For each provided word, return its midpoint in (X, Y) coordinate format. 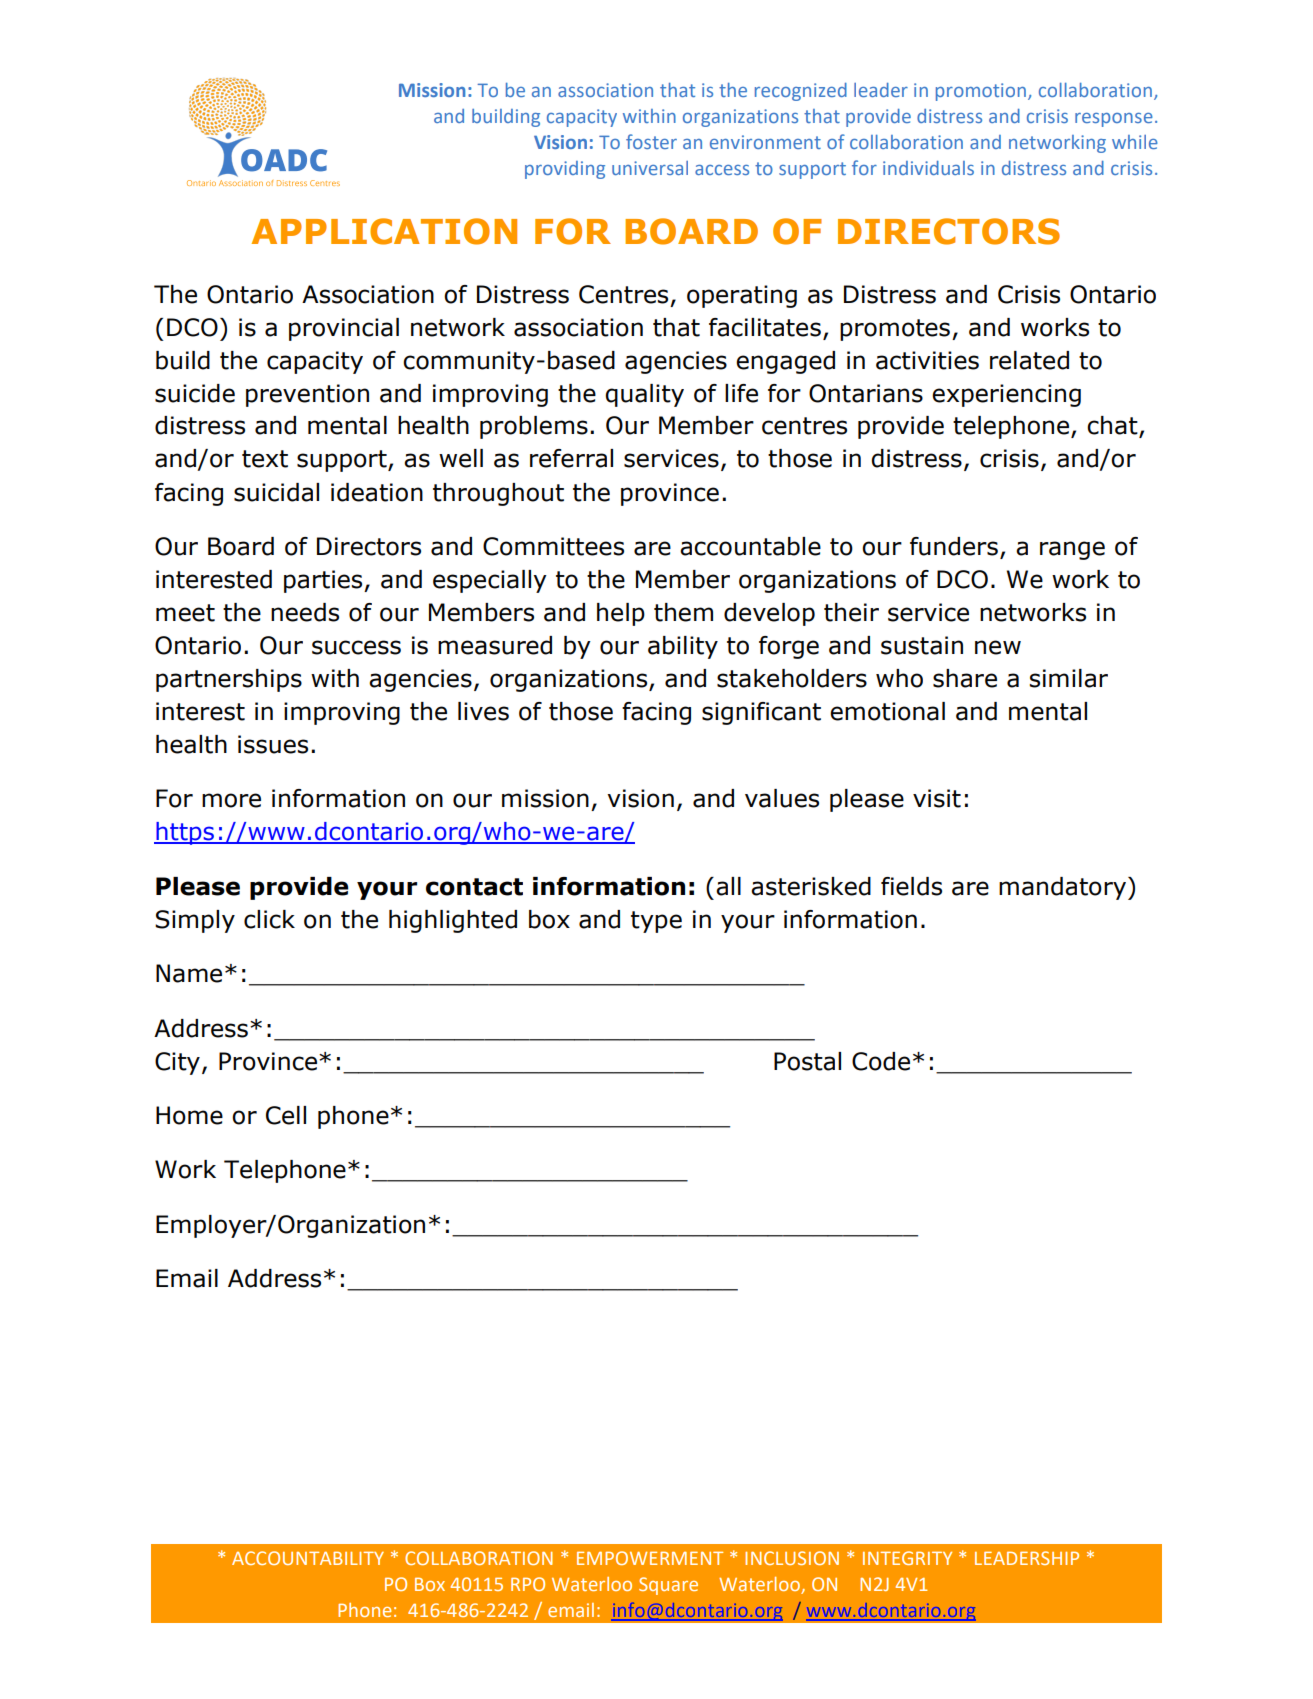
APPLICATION (384, 231)
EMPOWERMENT (650, 1558)
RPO (528, 1584)
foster (651, 141)
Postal (807, 1061)
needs (305, 612)
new (998, 647)
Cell (286, 1115)
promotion (981, 92)
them (683, 612)
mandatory (1064, 888)
